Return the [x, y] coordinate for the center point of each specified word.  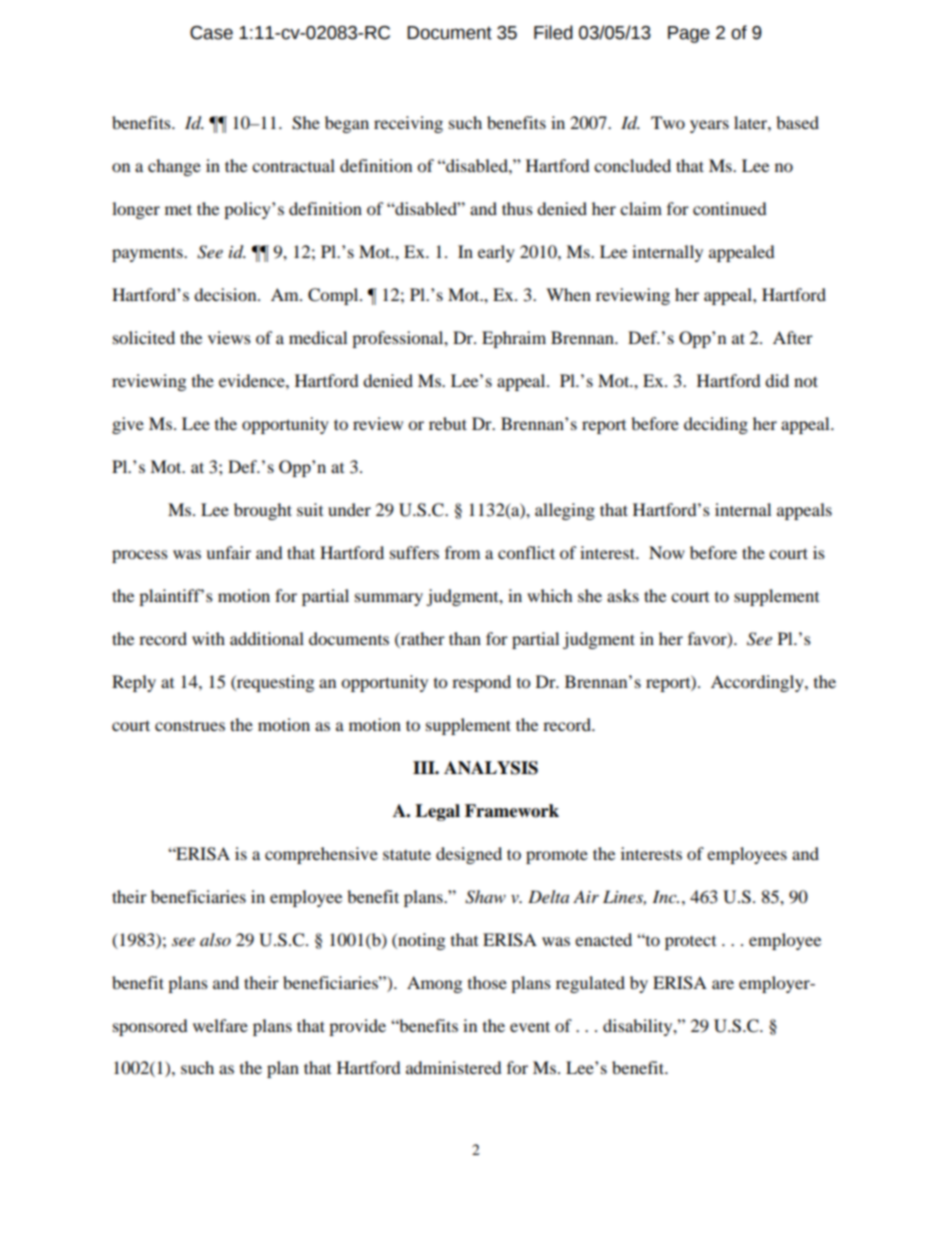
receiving [408, 124]
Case [211, 33]
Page [689, 34]
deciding [716, 425]
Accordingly [758, 683]
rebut [448, 423]
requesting [274, 683]
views [229, 337]
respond [481, 683]
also [215, 939]
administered [454, 1067]
